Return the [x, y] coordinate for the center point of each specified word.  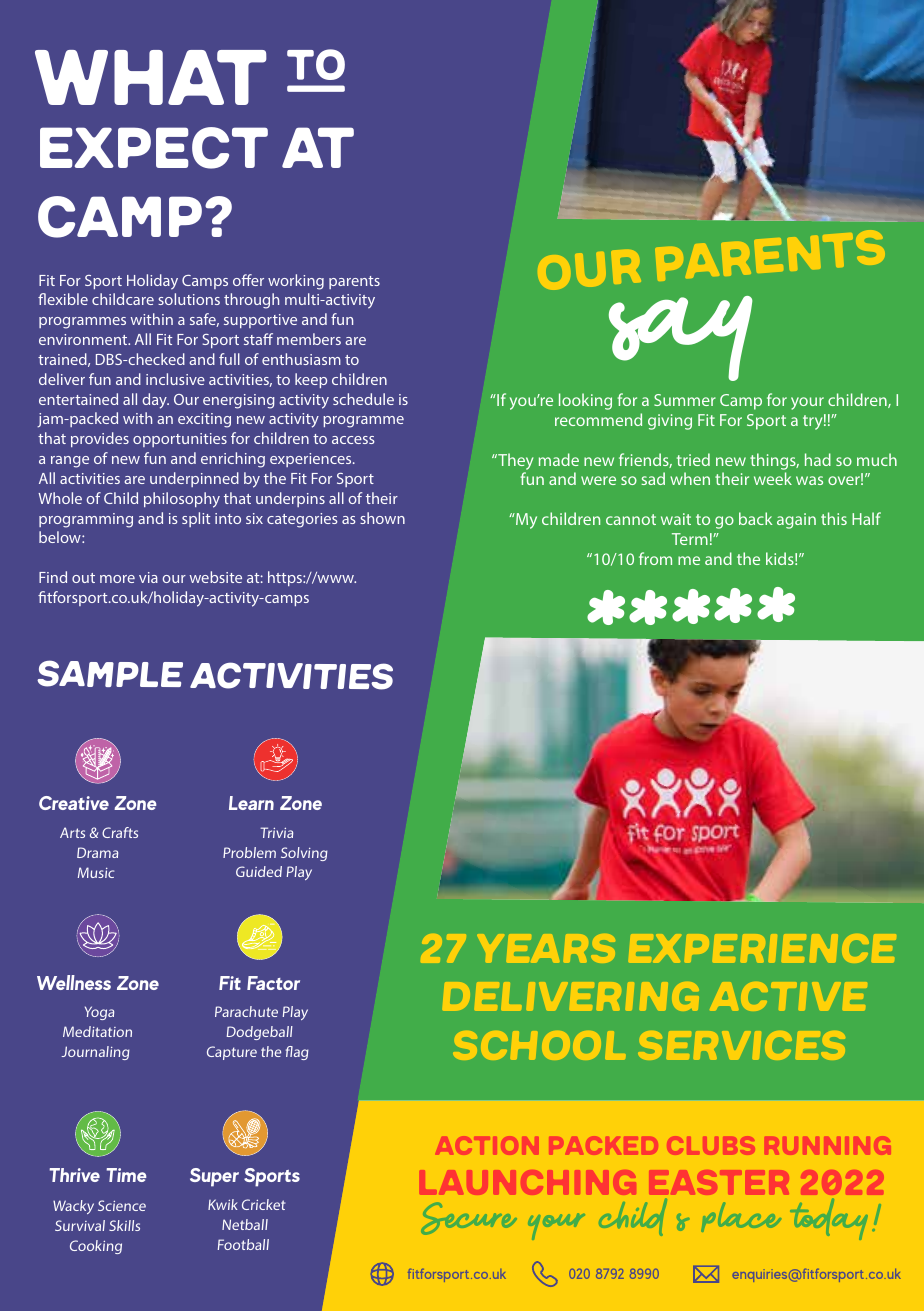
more [117, 579]
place [741, 1217]
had [818, 459]
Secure [469, 1218]
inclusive [175, 379]
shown [382, 518]
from [655, 558]
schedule [363, 399]
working [296, 282]
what [151, 77]
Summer [685, 400]
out [83, 578]
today [829, 1219]
